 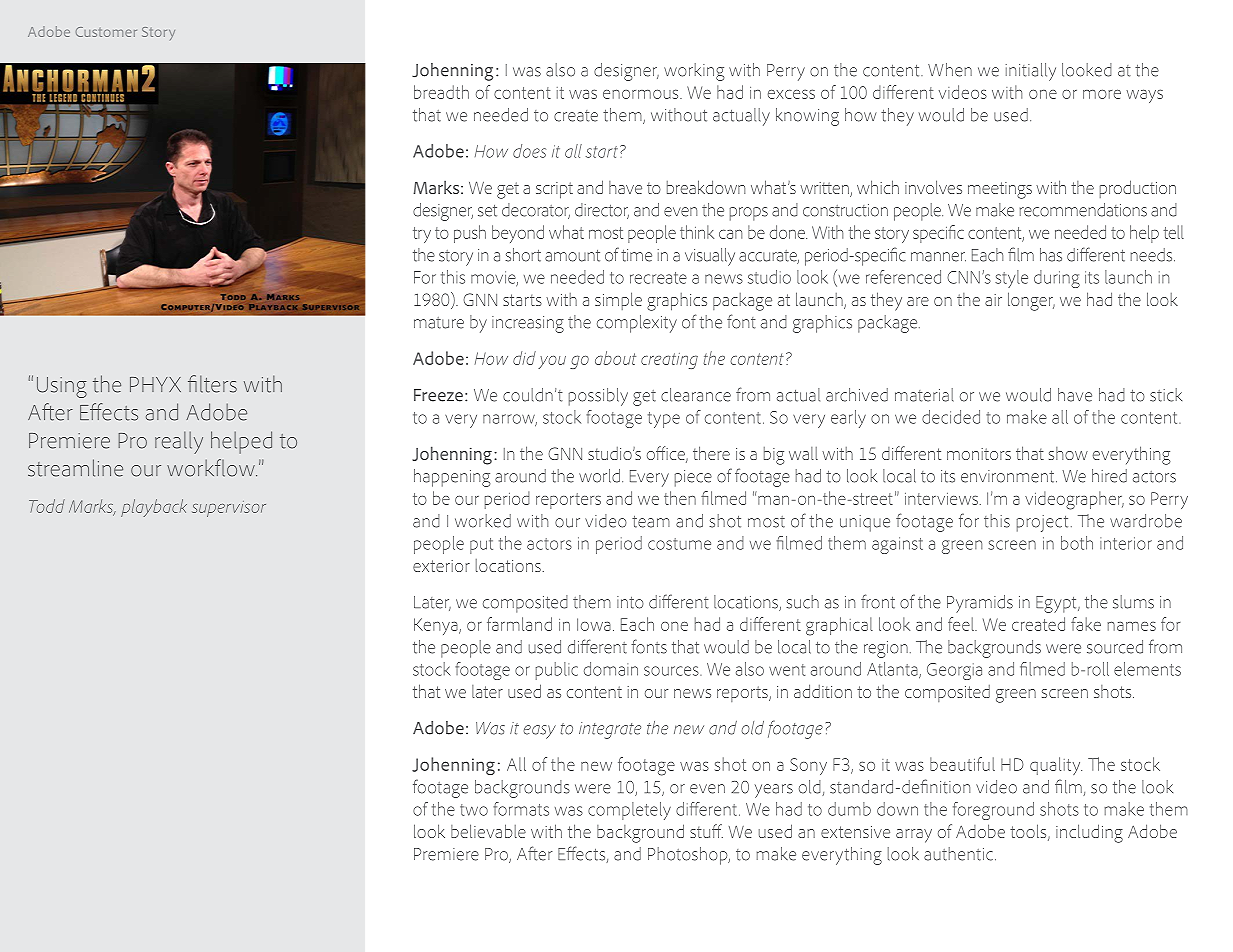 I want to click on show, so click(x=1068, y=453).
